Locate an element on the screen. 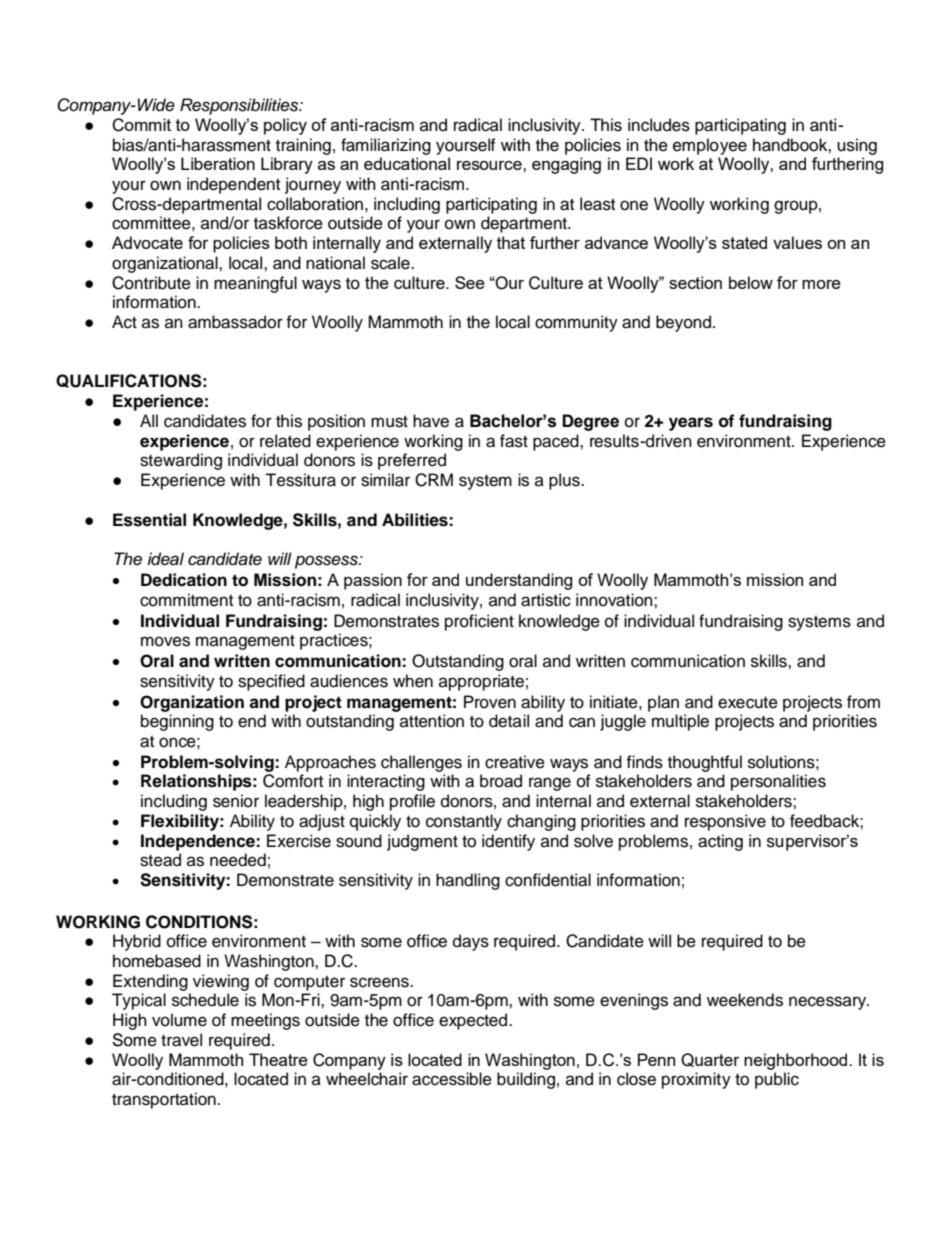 The image size is (952, 1233). proficient is located at coordinates (479, 622).
